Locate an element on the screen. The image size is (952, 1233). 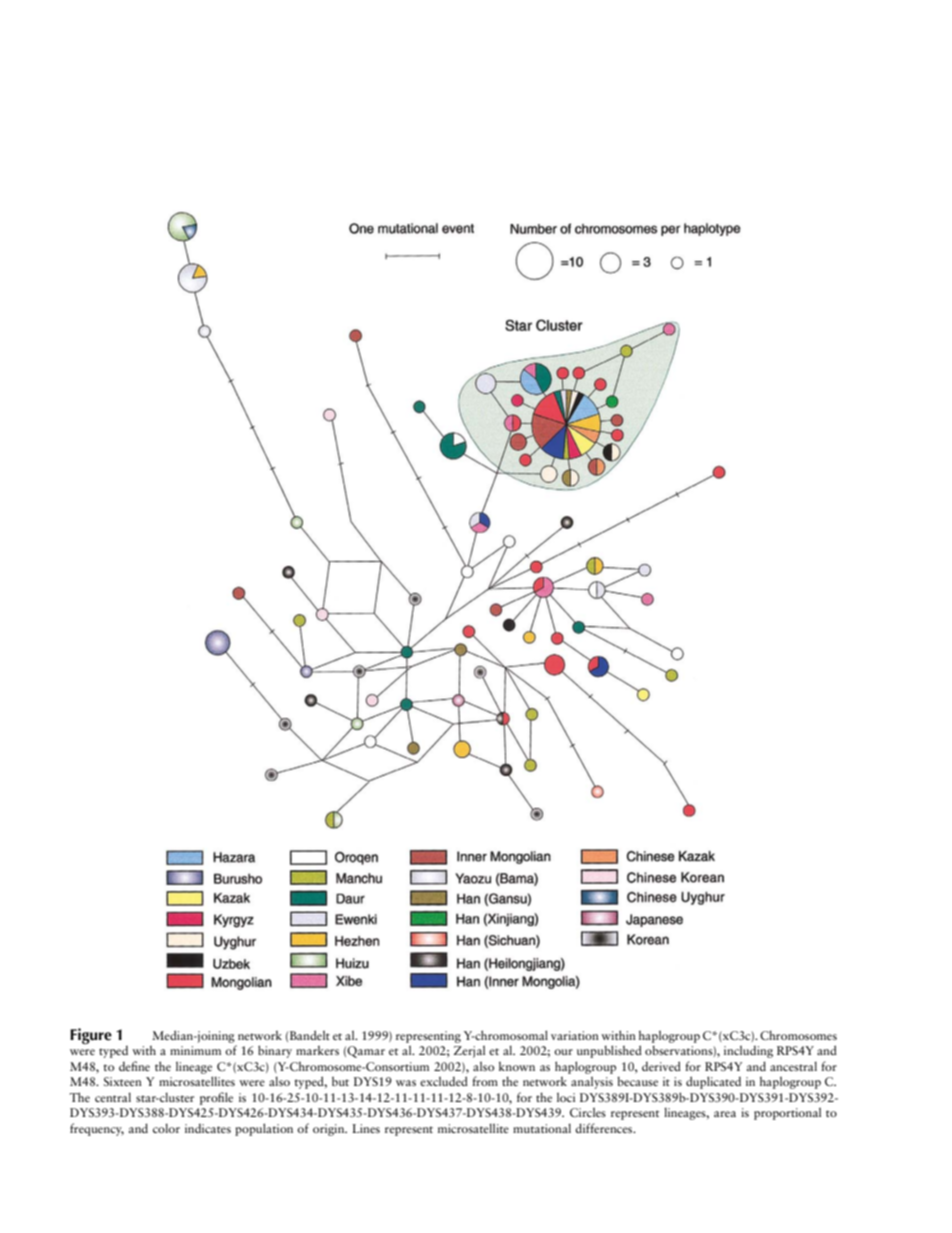
profile is located at coordinates (216, 1098).
